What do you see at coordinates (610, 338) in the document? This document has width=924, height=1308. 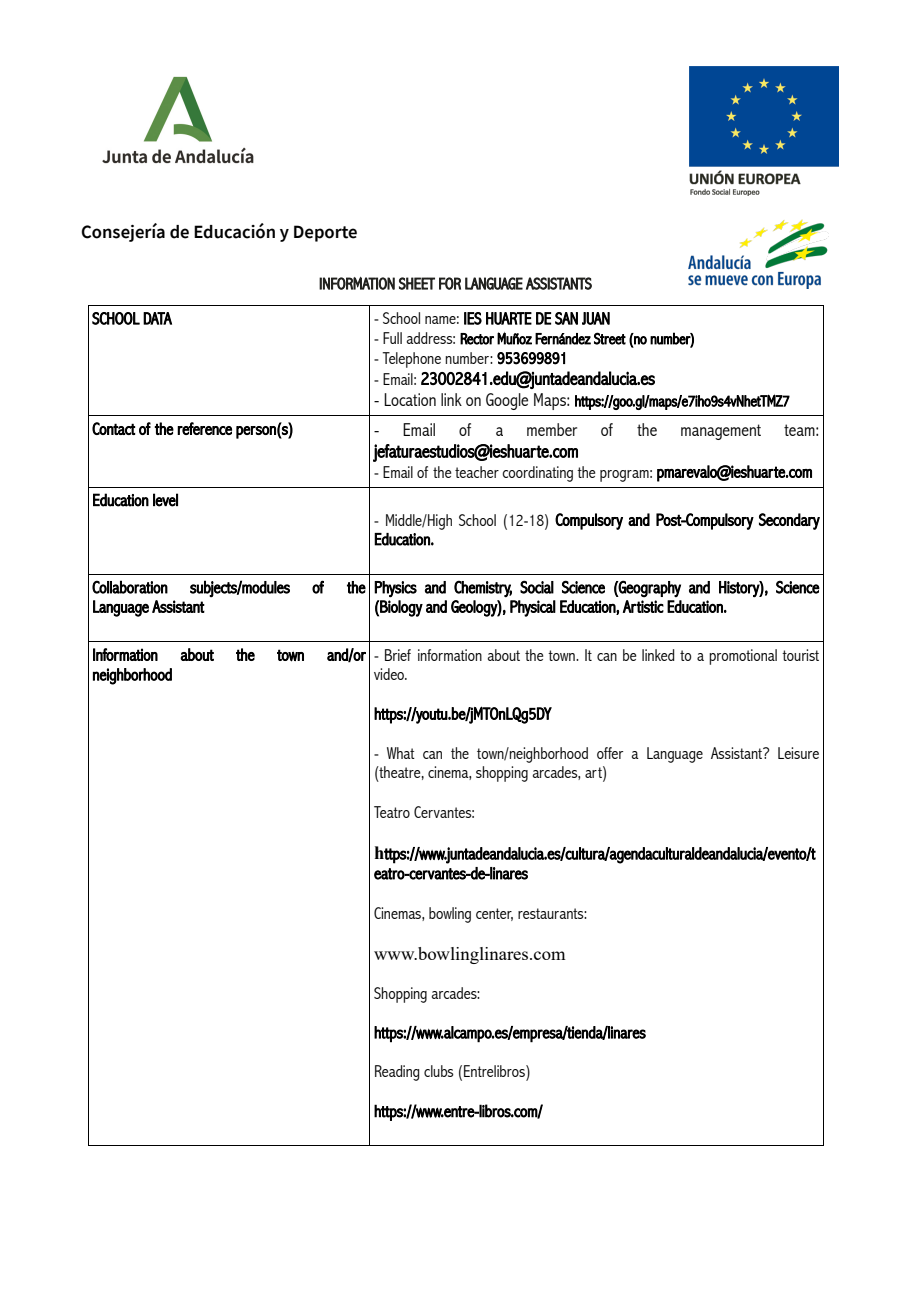 I see `Street` at bounding box center [610, 338].
